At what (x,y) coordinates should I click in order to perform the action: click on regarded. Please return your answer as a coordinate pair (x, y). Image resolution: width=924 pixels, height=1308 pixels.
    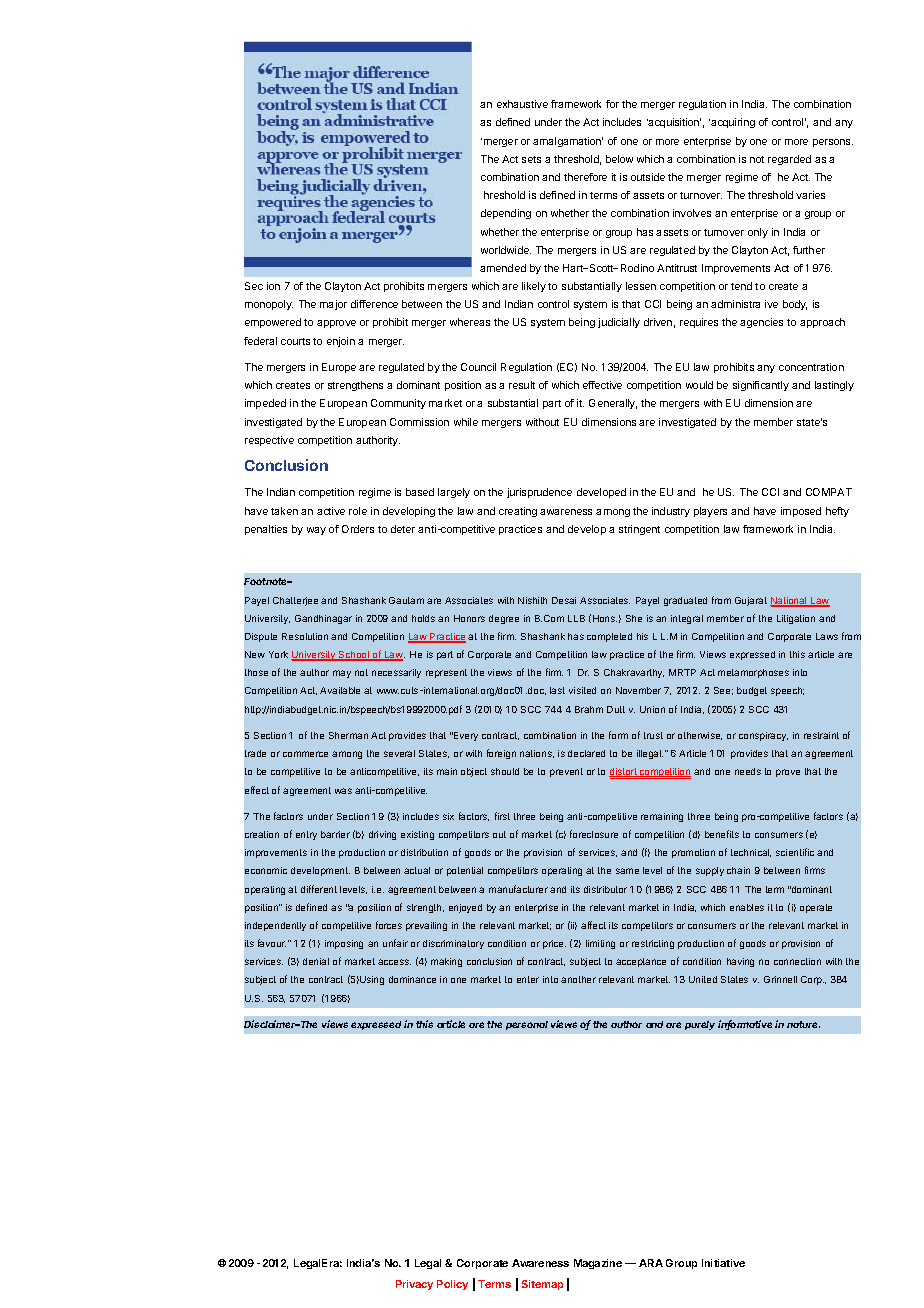
    Looking at the image, I should click on (789, 160).
